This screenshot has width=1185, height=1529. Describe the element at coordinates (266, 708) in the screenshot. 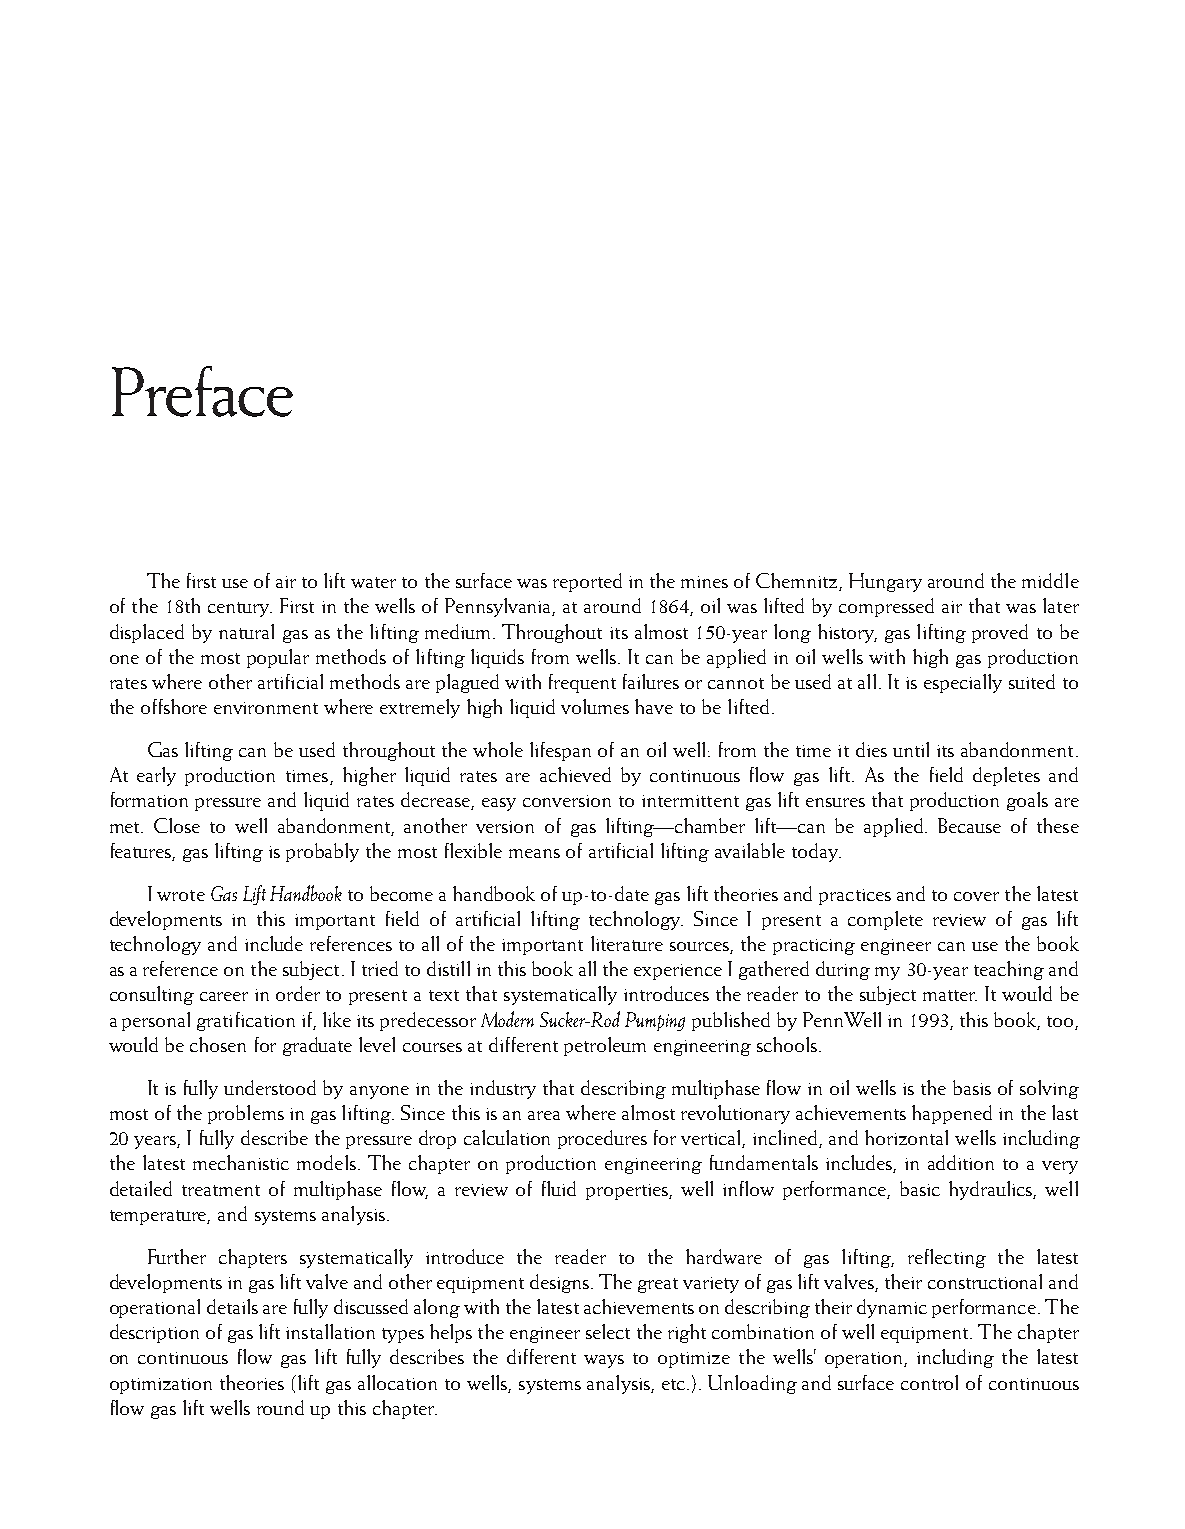

I see `environment` at that location.
